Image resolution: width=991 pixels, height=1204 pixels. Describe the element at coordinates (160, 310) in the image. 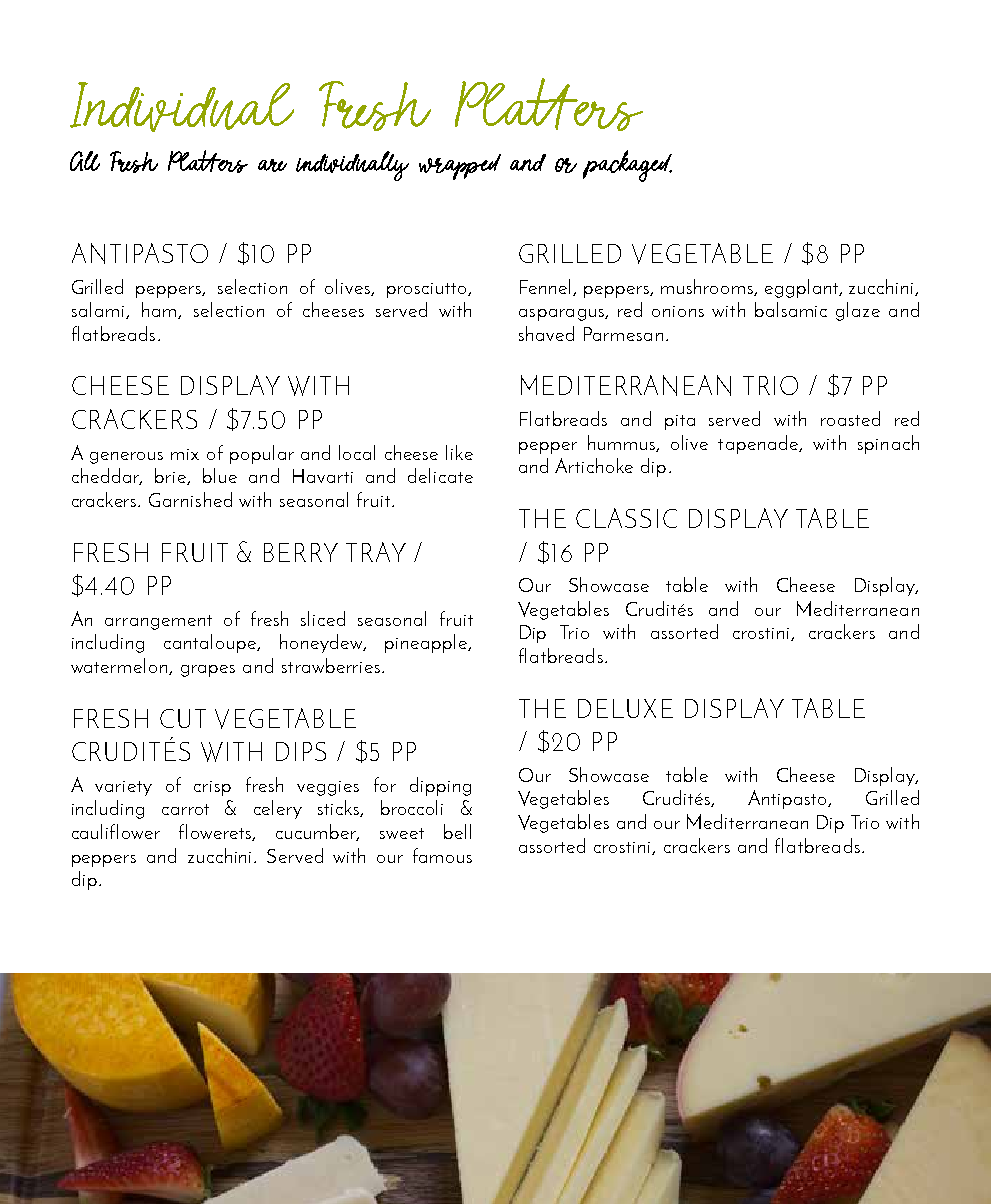

I see `ham` at that location.
